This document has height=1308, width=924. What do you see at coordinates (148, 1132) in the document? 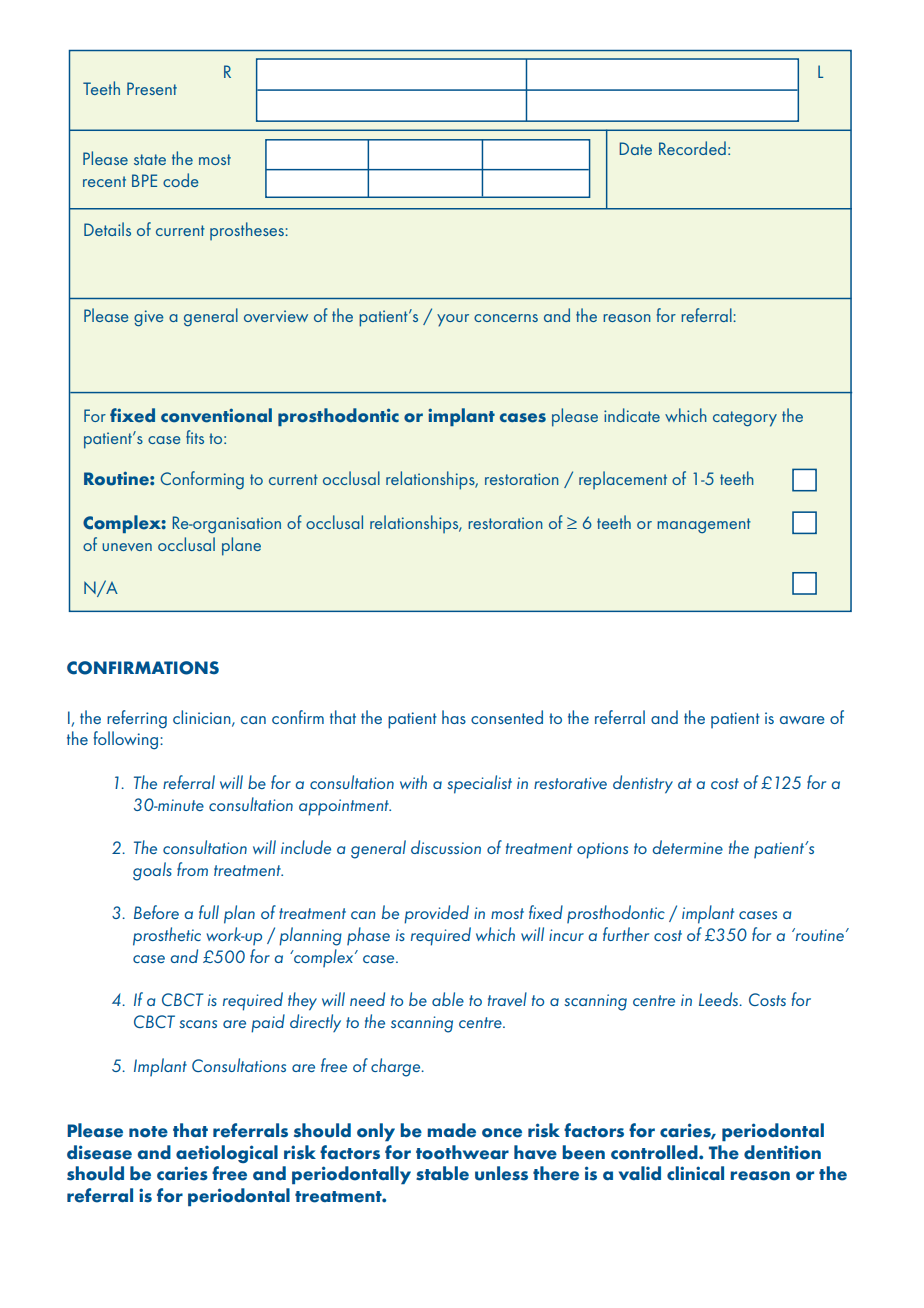
I see `note` at bounding box center [148, 1132].
